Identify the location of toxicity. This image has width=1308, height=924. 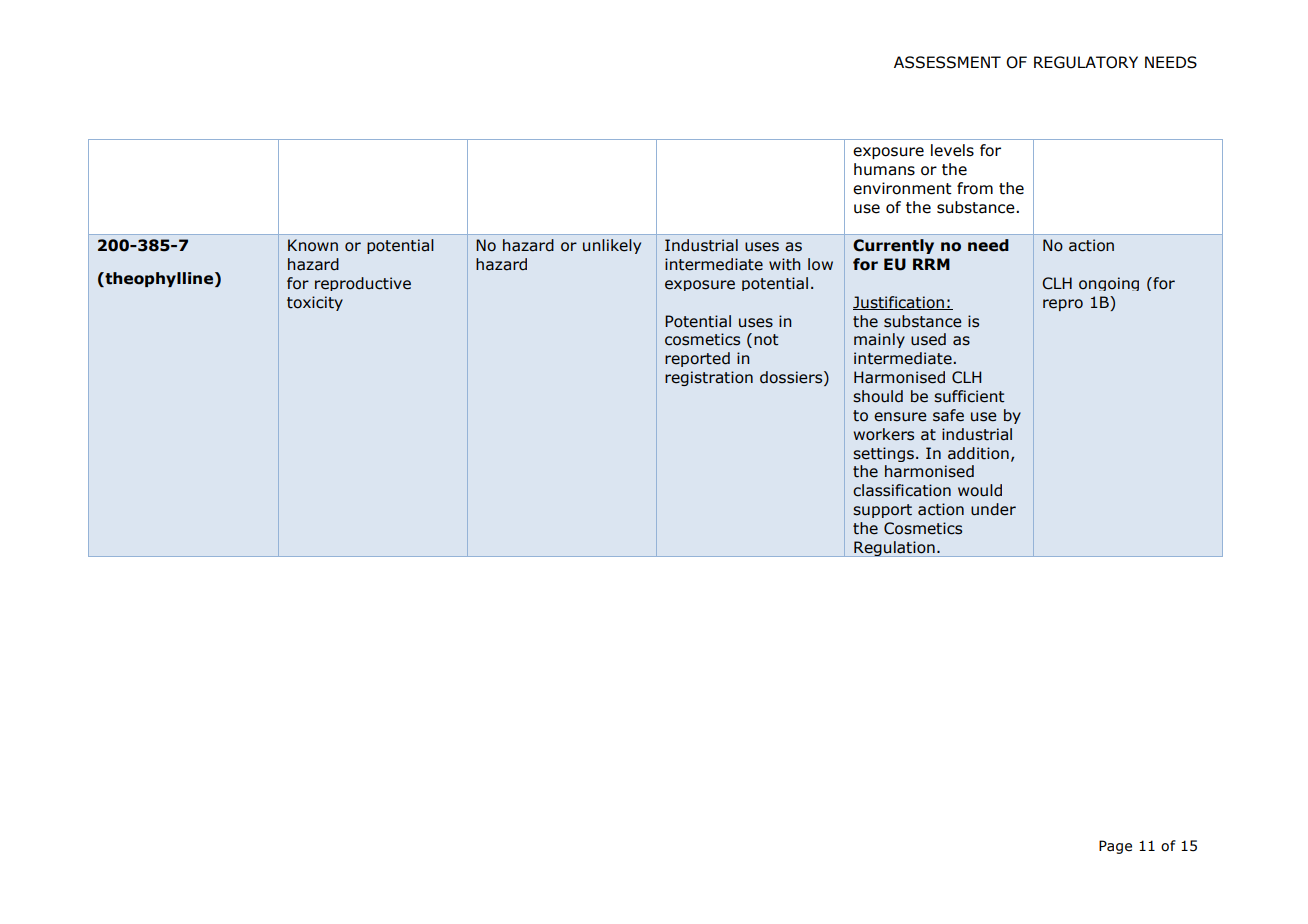
(315, 303).
